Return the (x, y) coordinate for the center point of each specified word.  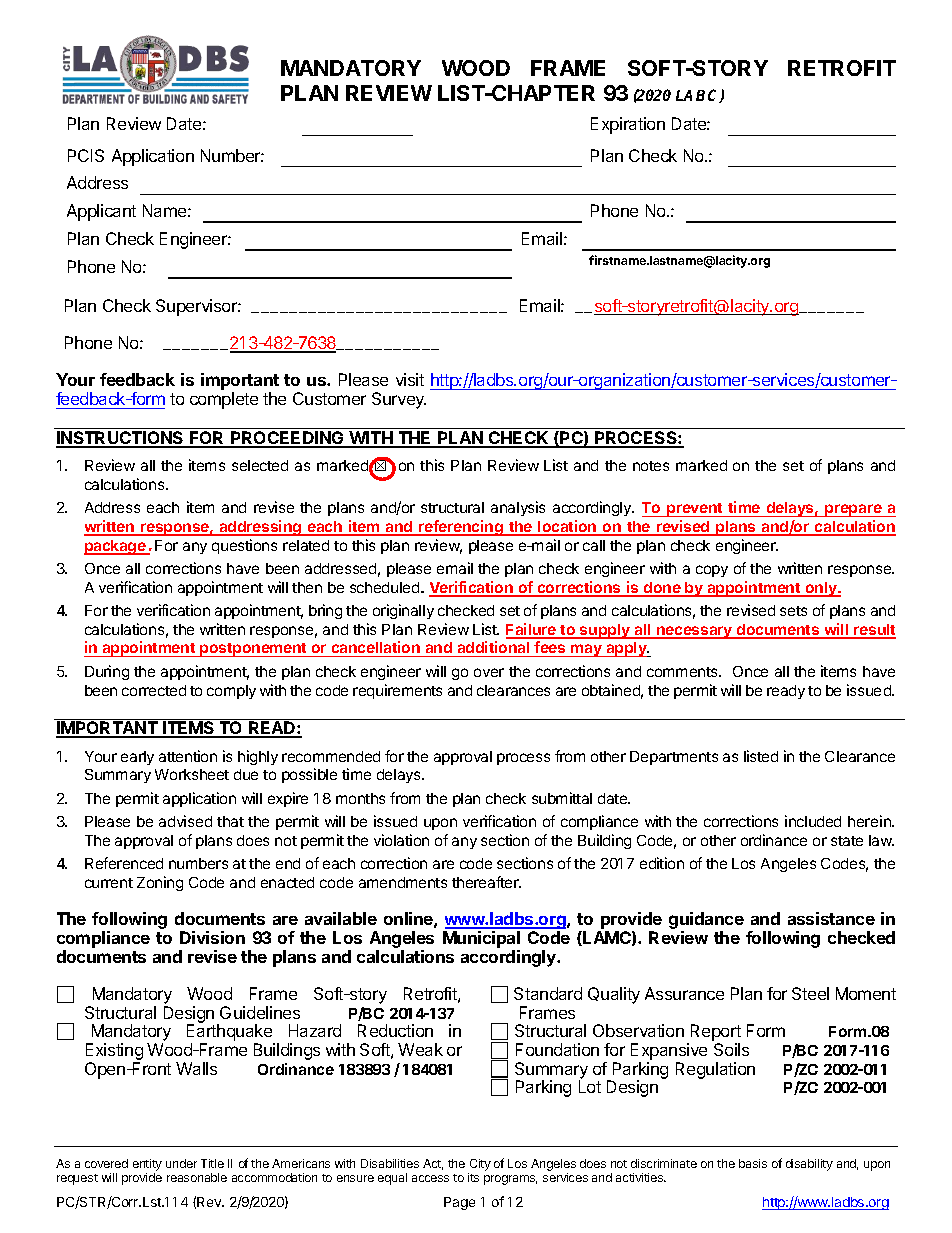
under (181, 1163)
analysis (518, 508)
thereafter (486, 882)
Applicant (101, 212)
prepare (853, 510)
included (813, 821)
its (473, 1177)
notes (651, 466)
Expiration (628, 125)
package (116, 547)
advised (185, 821)
